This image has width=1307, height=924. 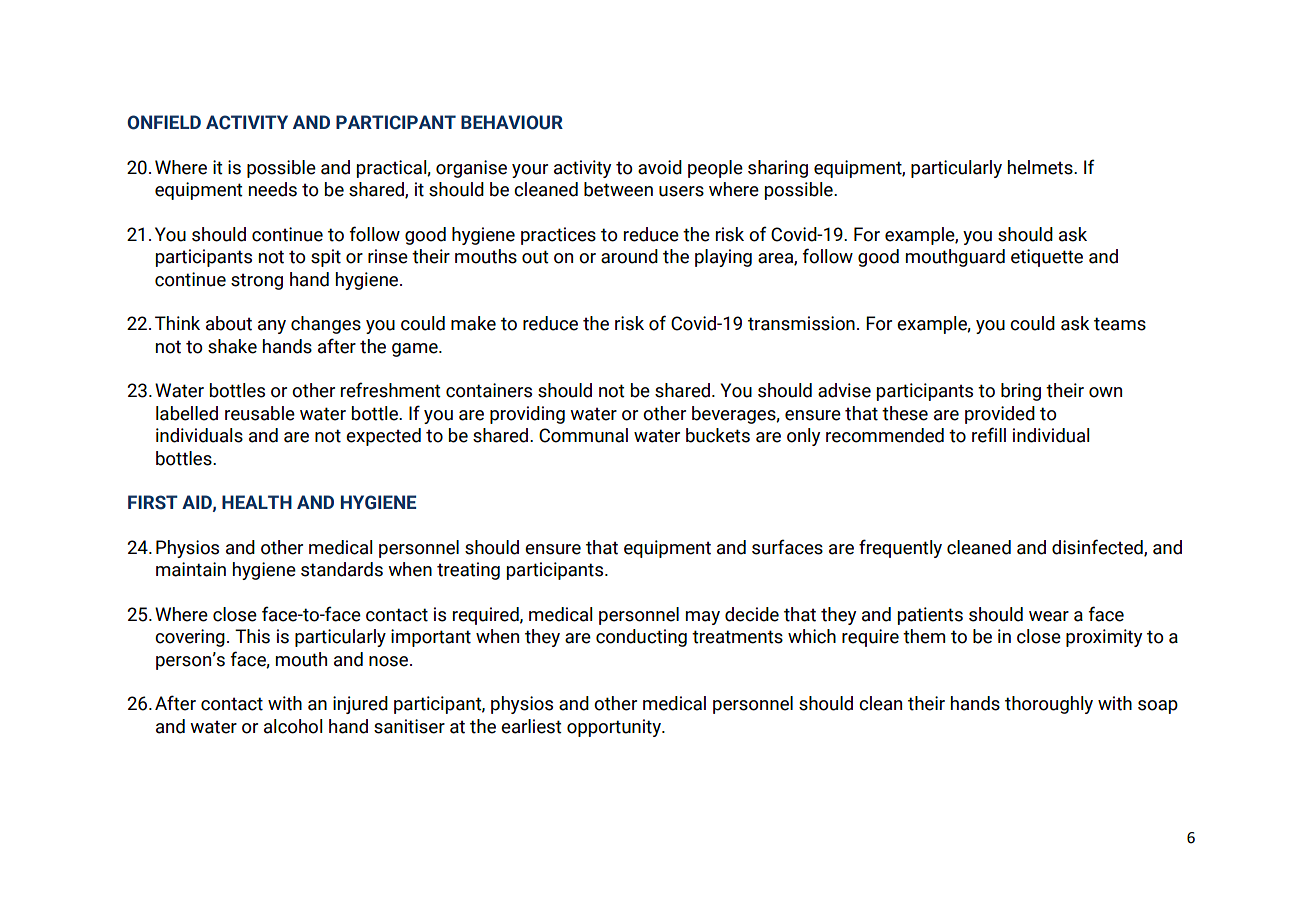 I want to click on provided, so click(x=1000, y=415).
